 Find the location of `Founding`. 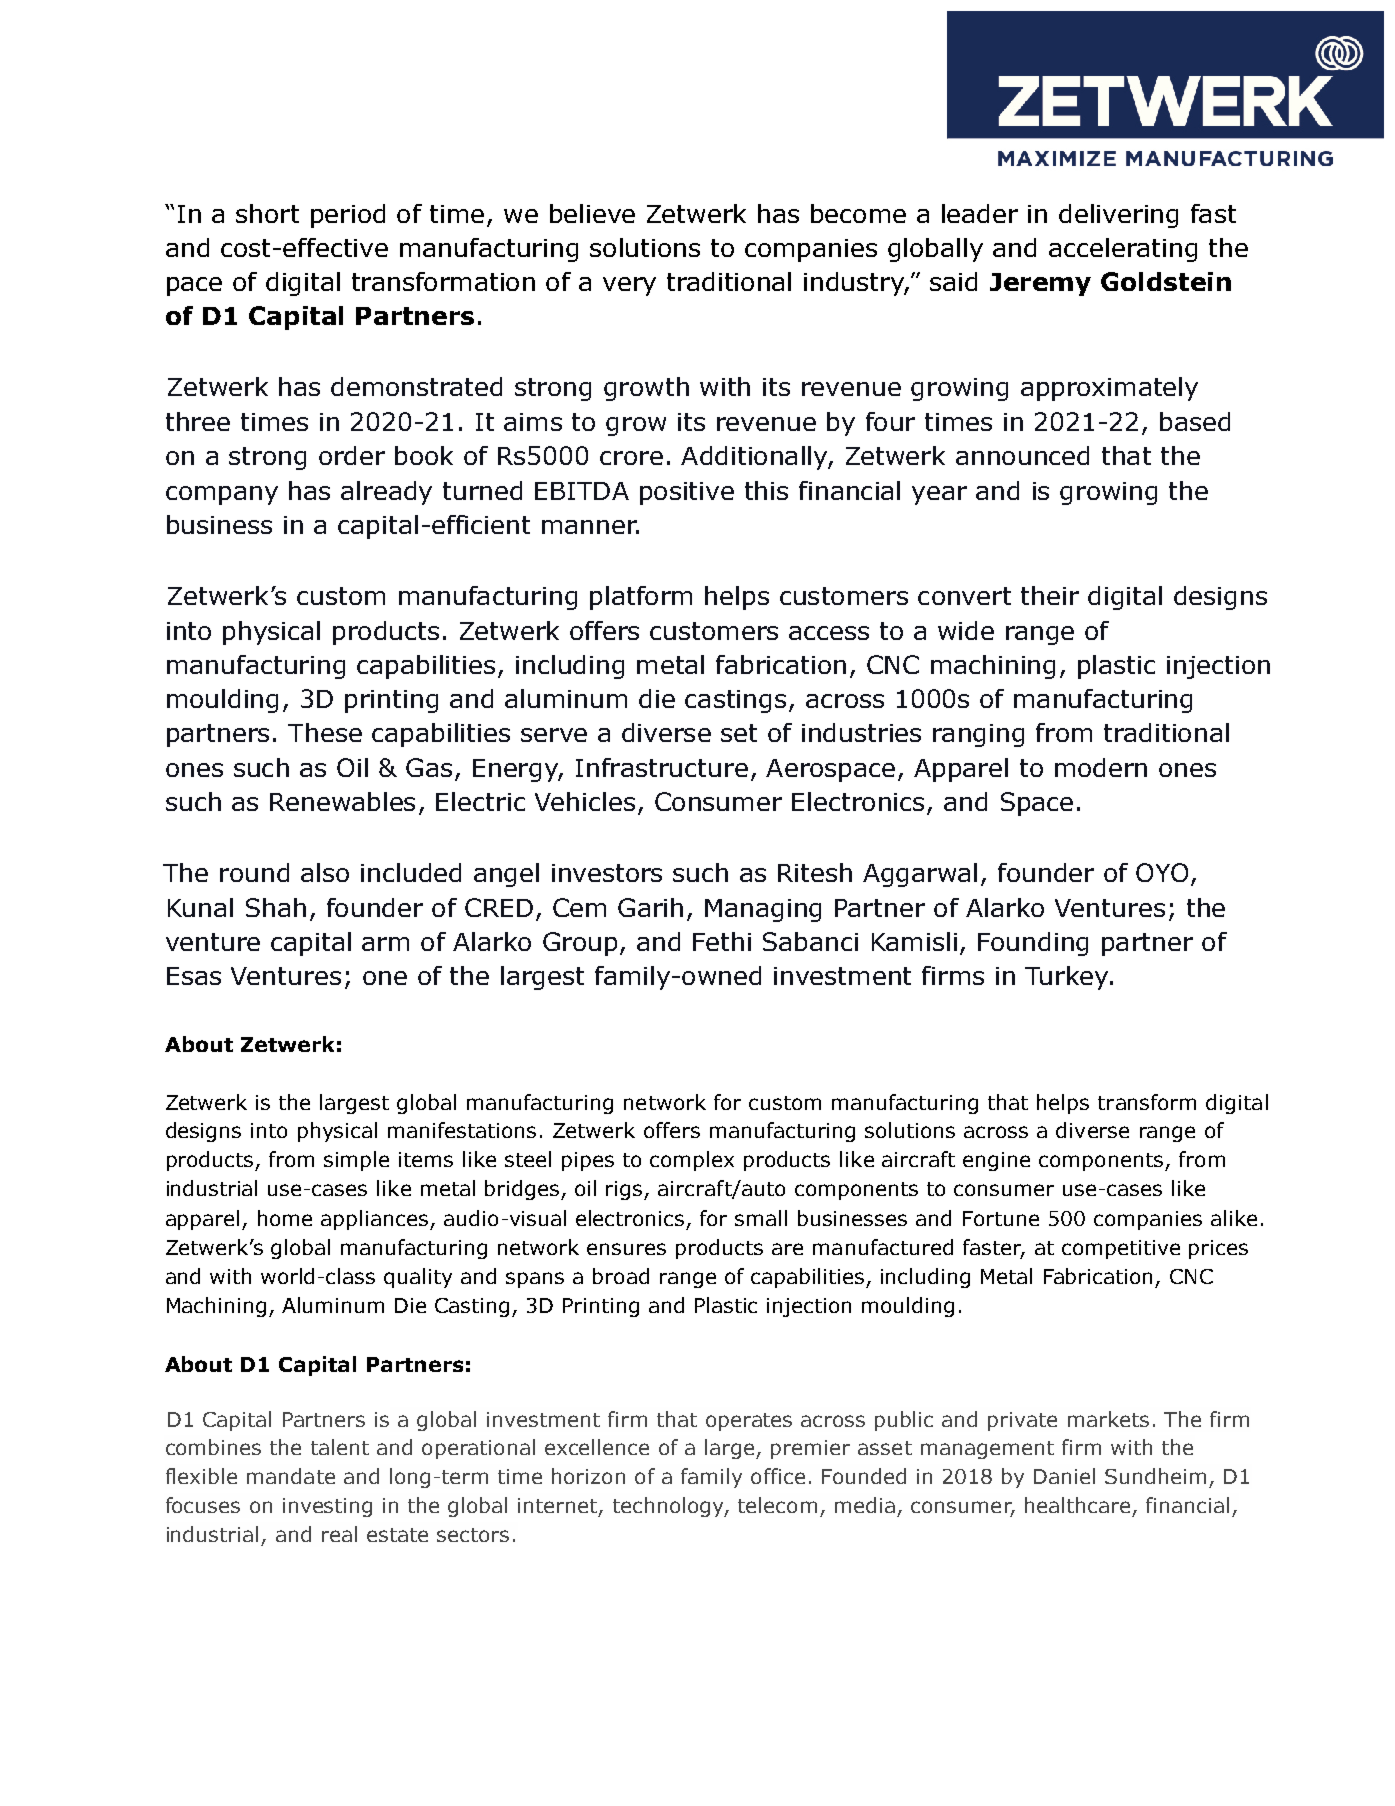

Founding is located at coordinates (1033, 944).
